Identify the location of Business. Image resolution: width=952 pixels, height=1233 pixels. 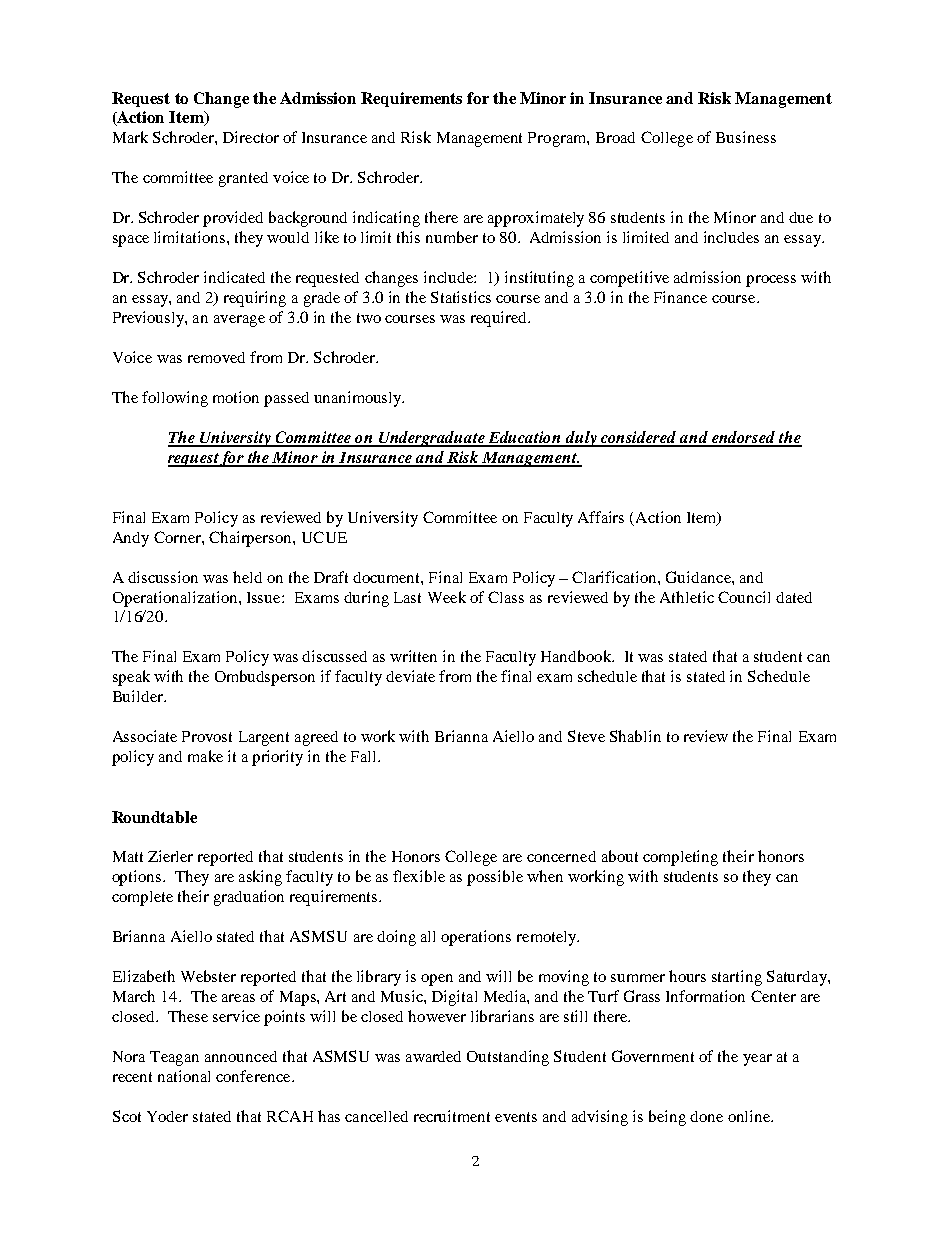
(746, 137).
